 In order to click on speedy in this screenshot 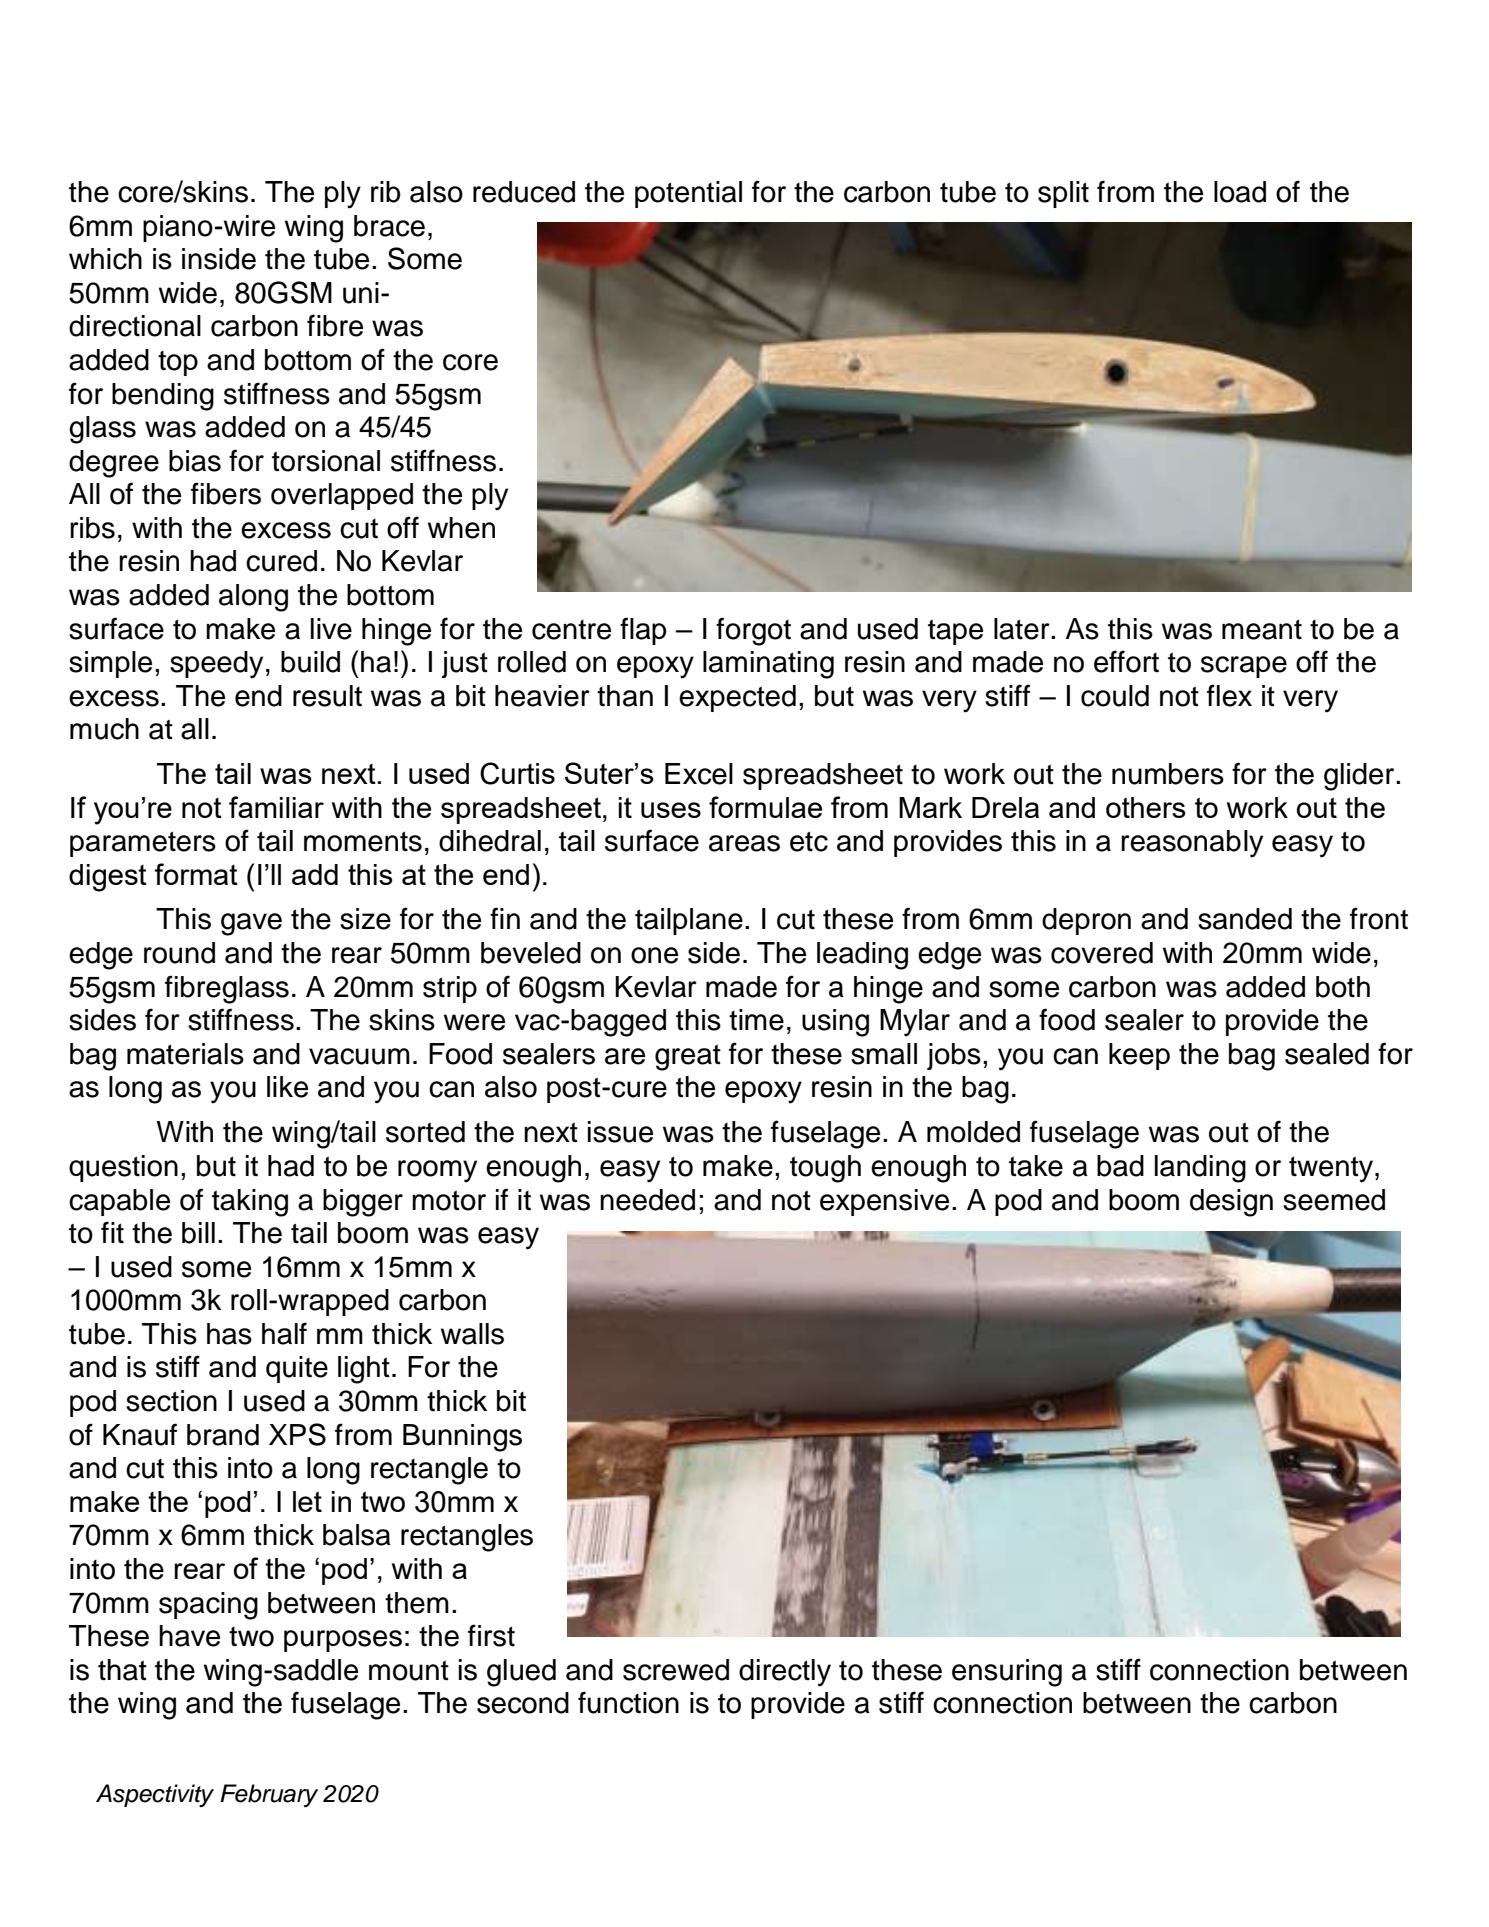, I will do `click(216, 665)`.
